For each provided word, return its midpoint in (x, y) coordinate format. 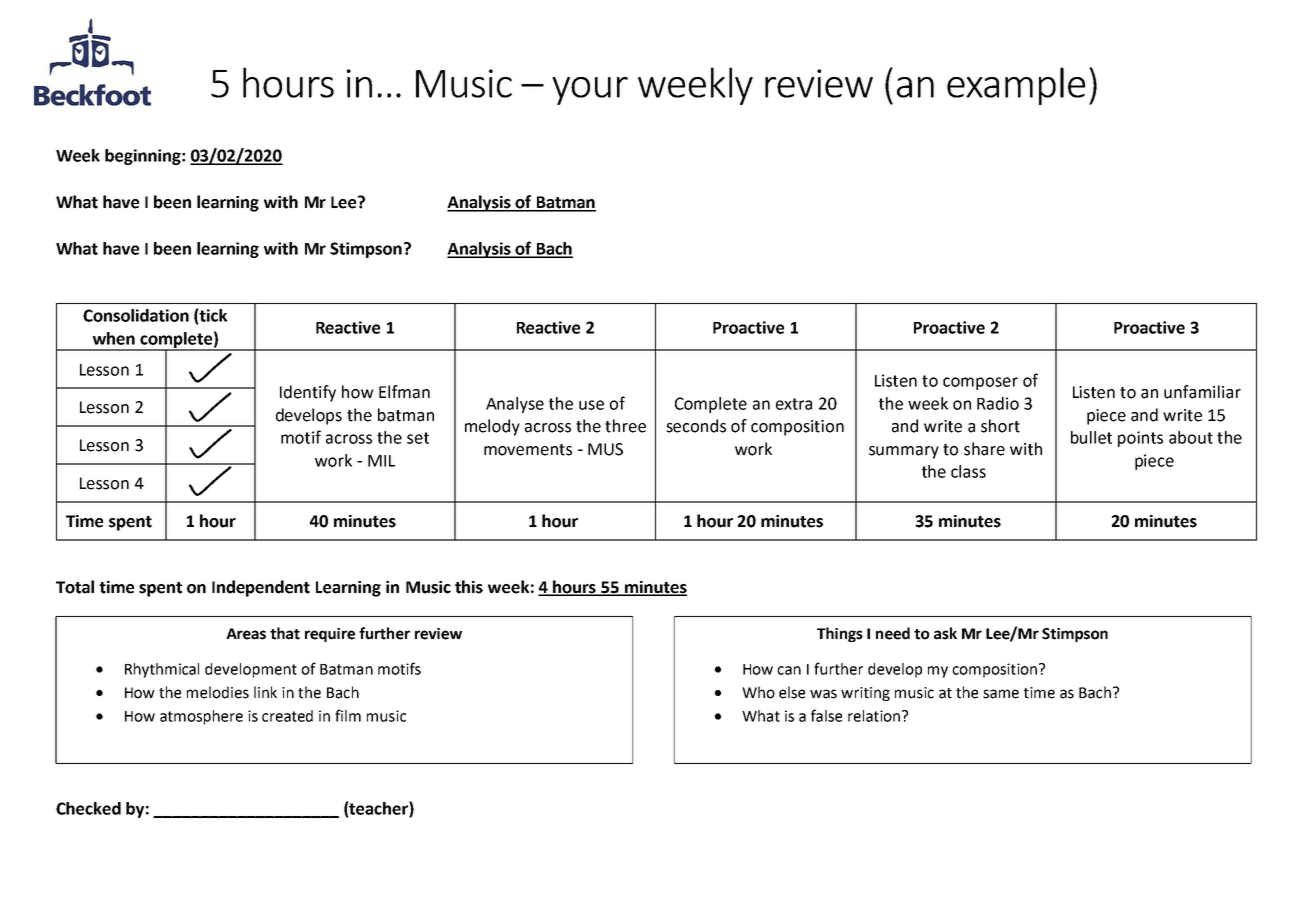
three (625, 426)
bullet (1091, 437)
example (1016, 86)
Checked (88, 808)
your (590, 91)
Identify (308, 393)
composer (980, 383)
